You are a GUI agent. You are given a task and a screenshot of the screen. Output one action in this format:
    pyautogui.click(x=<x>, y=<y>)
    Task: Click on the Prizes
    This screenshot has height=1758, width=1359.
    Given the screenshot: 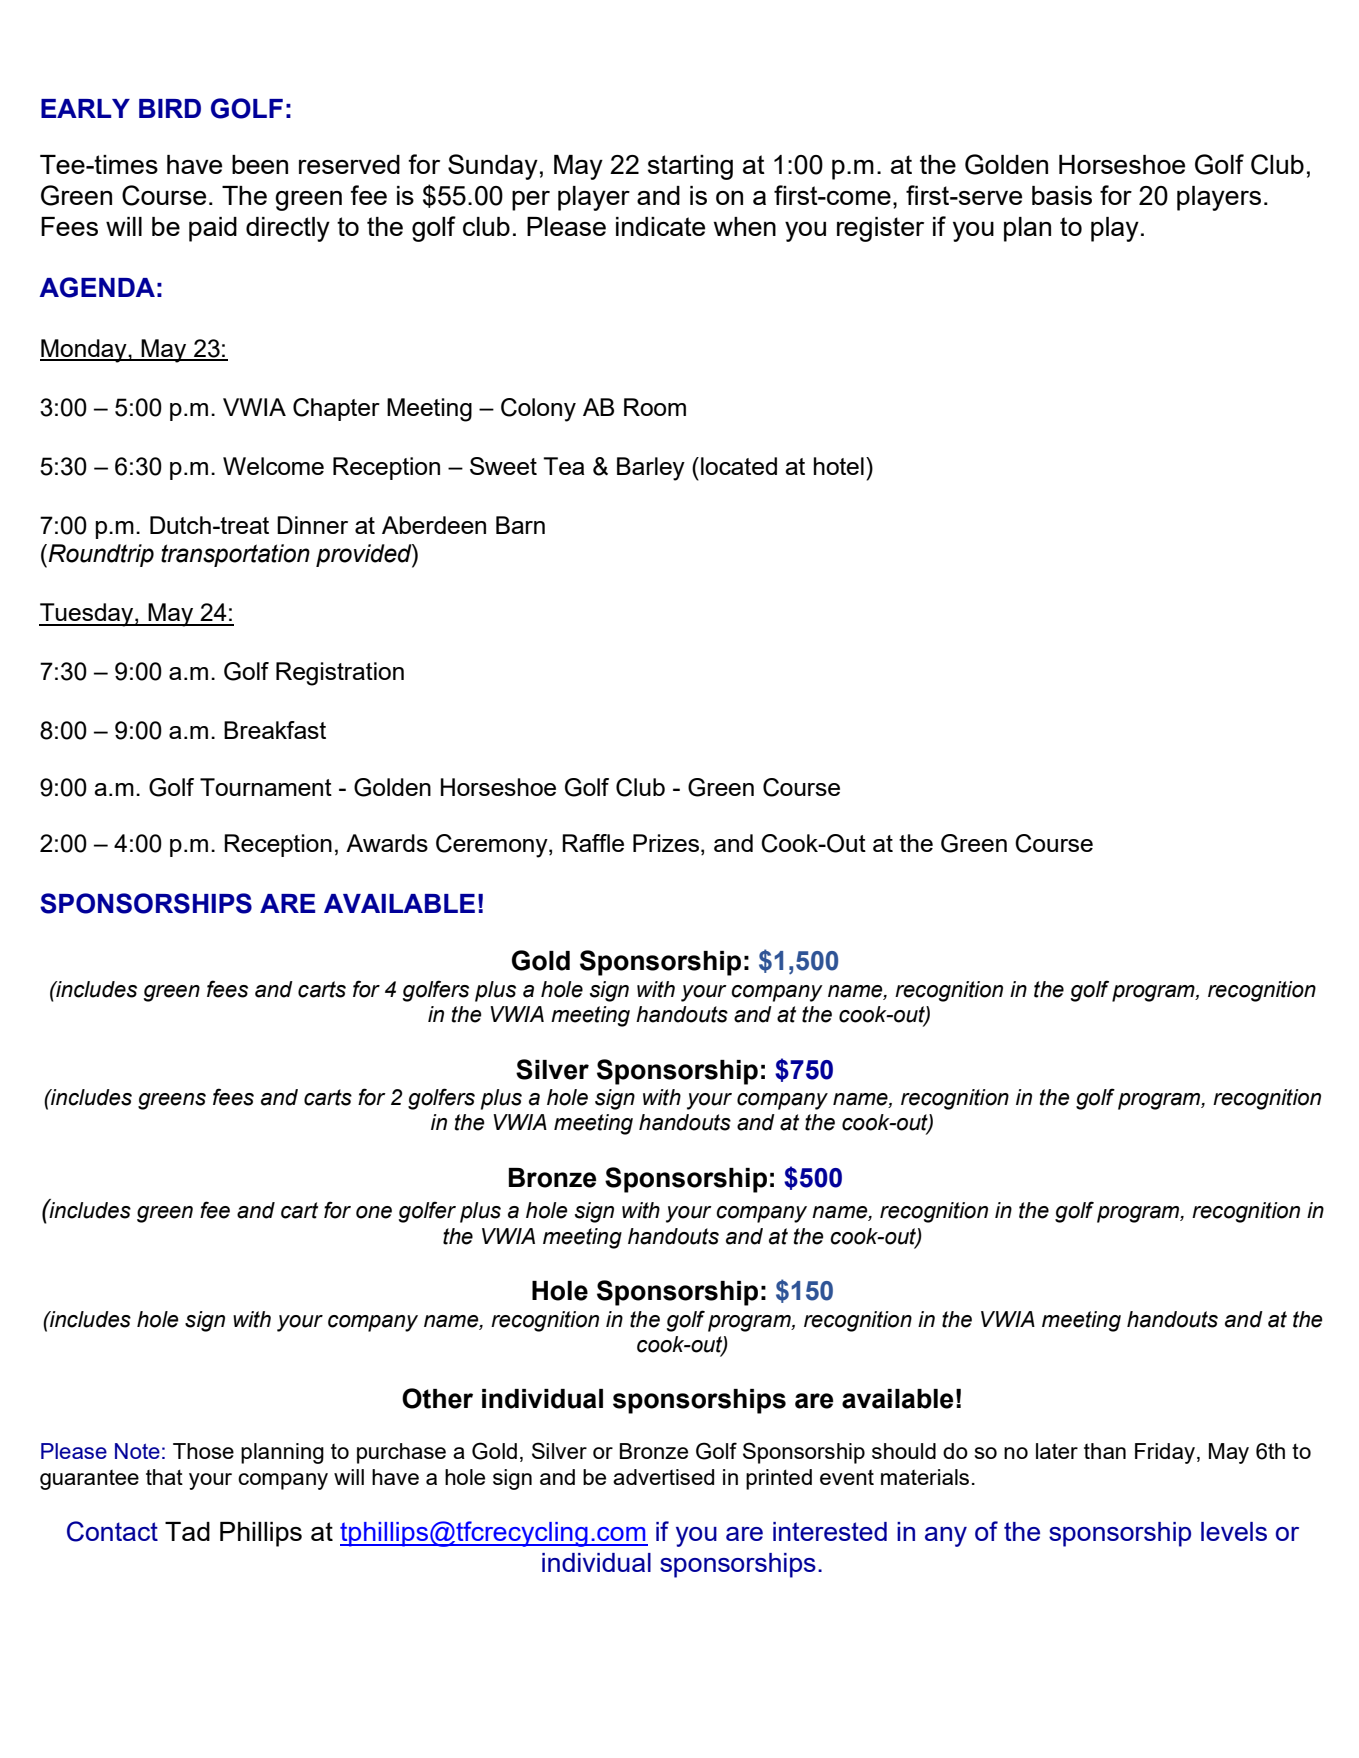 What is the action you would take?
    pyautogui.click(x=666, y=843)
